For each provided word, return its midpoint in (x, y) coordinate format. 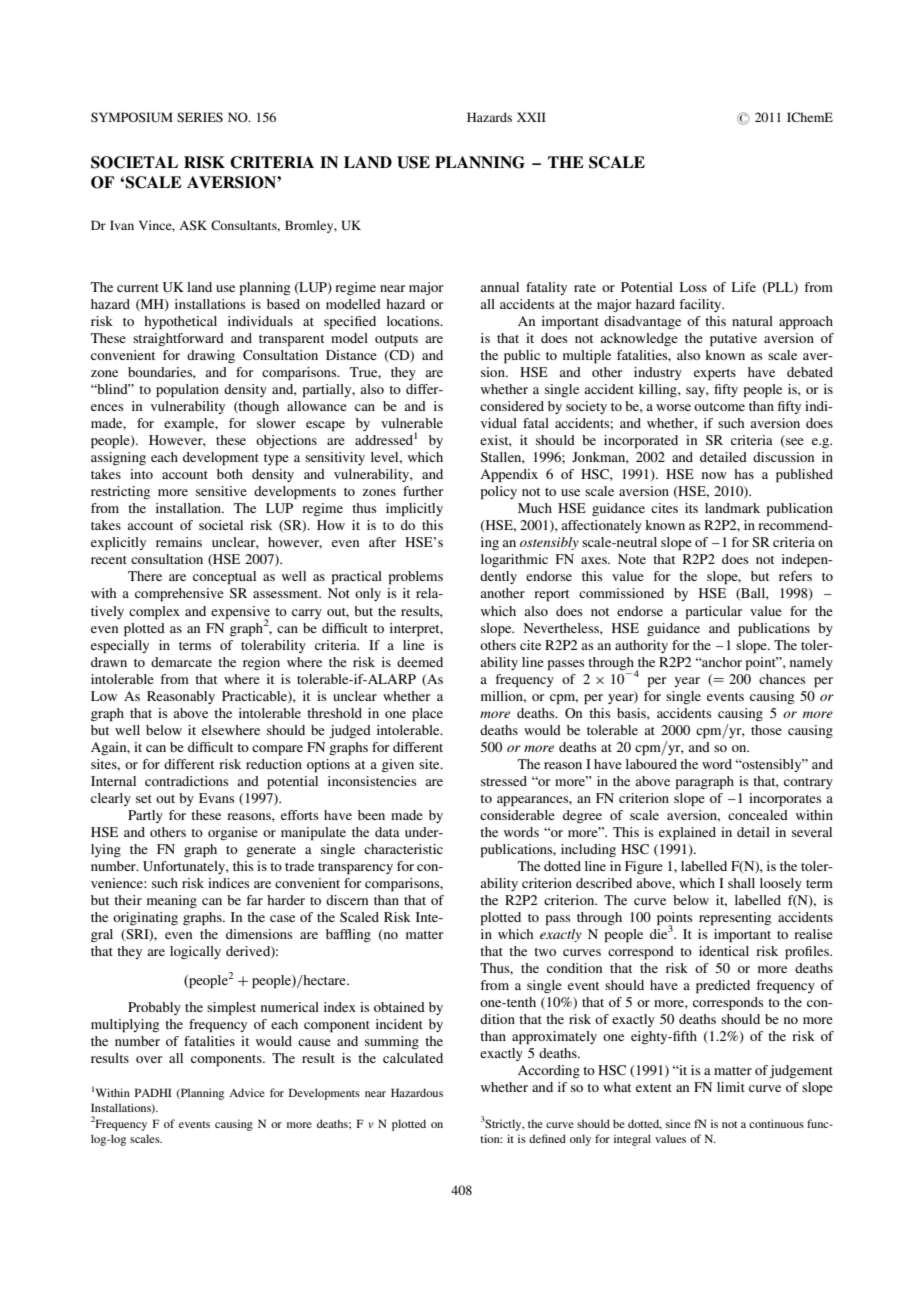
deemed (420, 662)
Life (743, 287)
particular (714, 613)
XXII (531, 117)
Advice (247, 1092)
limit (731, 1087)
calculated (413, 1058)
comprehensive (179, 595)
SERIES (200, 117)
